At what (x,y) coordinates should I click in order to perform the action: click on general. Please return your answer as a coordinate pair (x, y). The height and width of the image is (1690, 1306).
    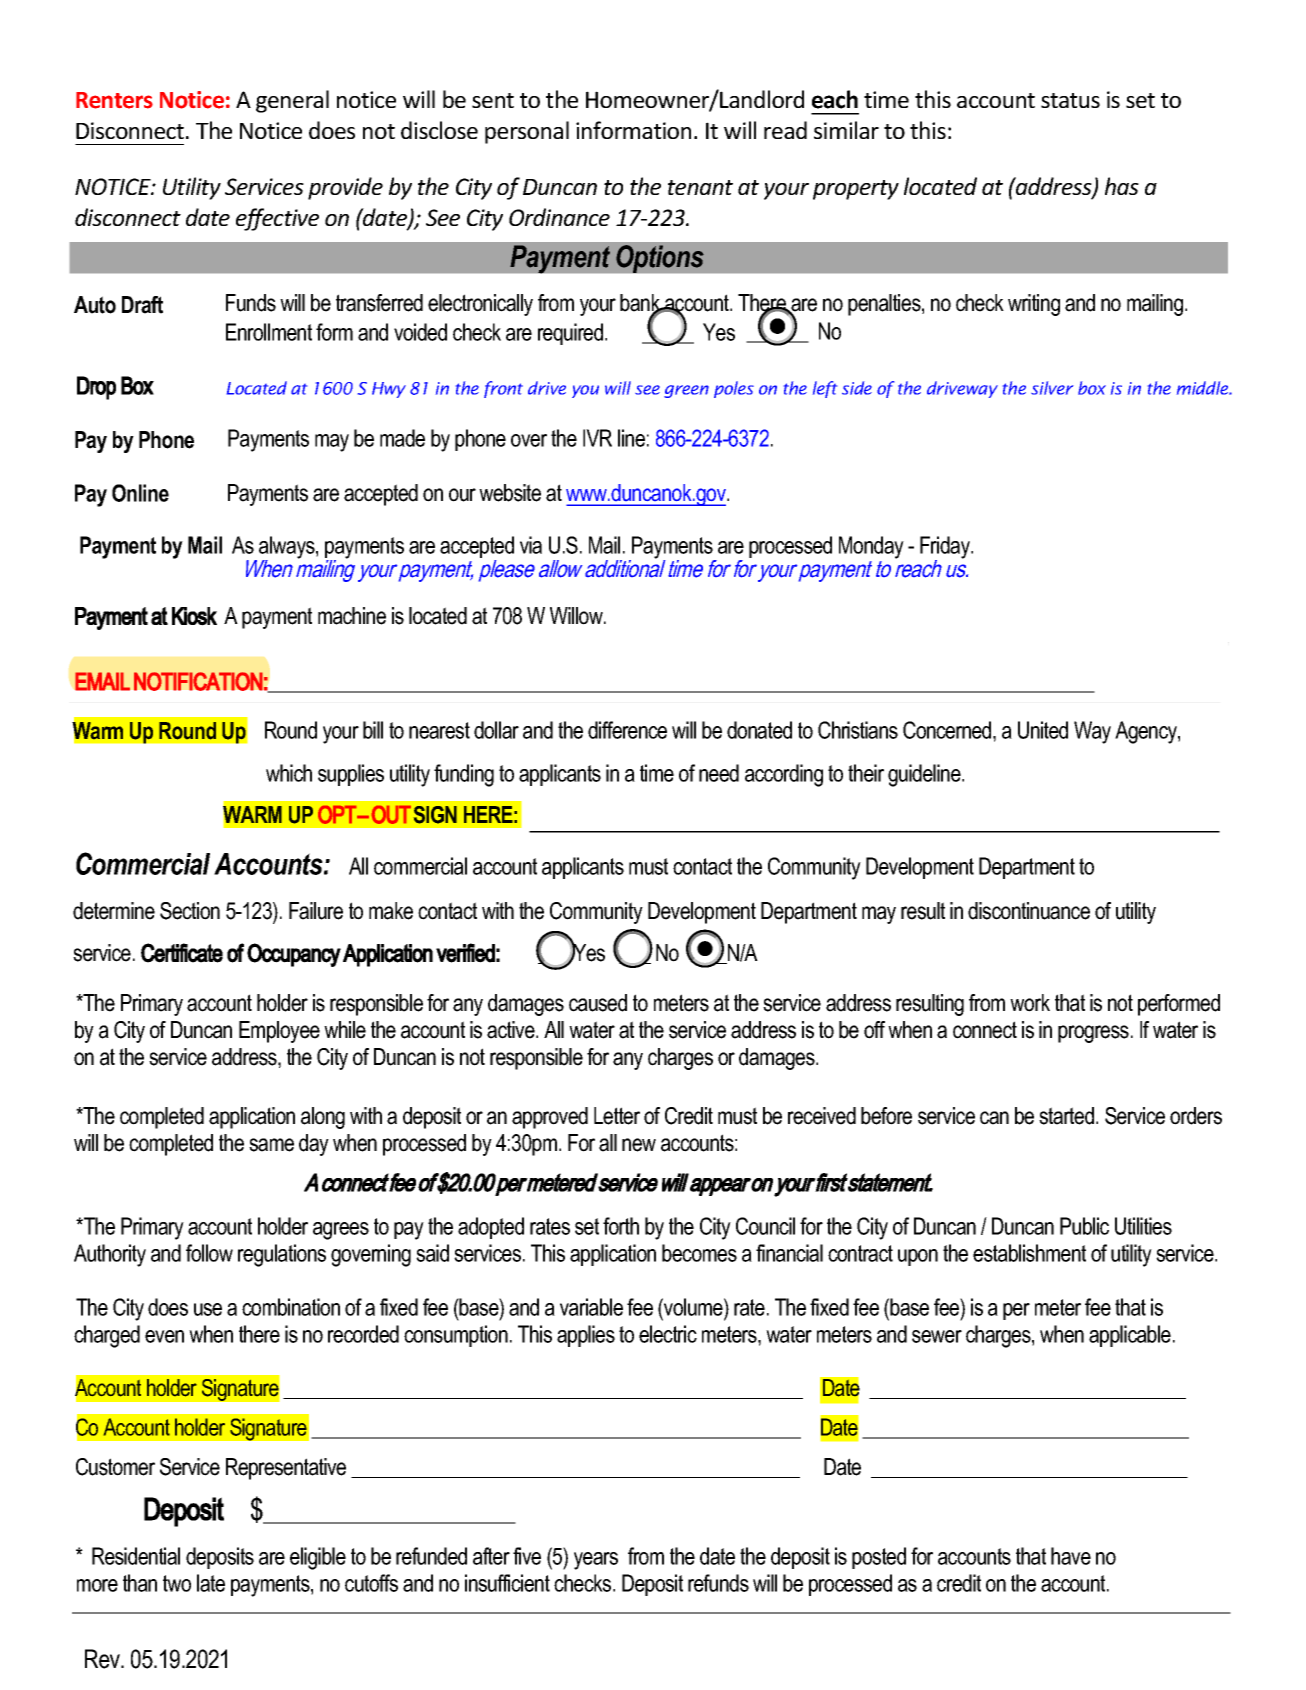
    Looking at the image, I should click on (292, 101).
